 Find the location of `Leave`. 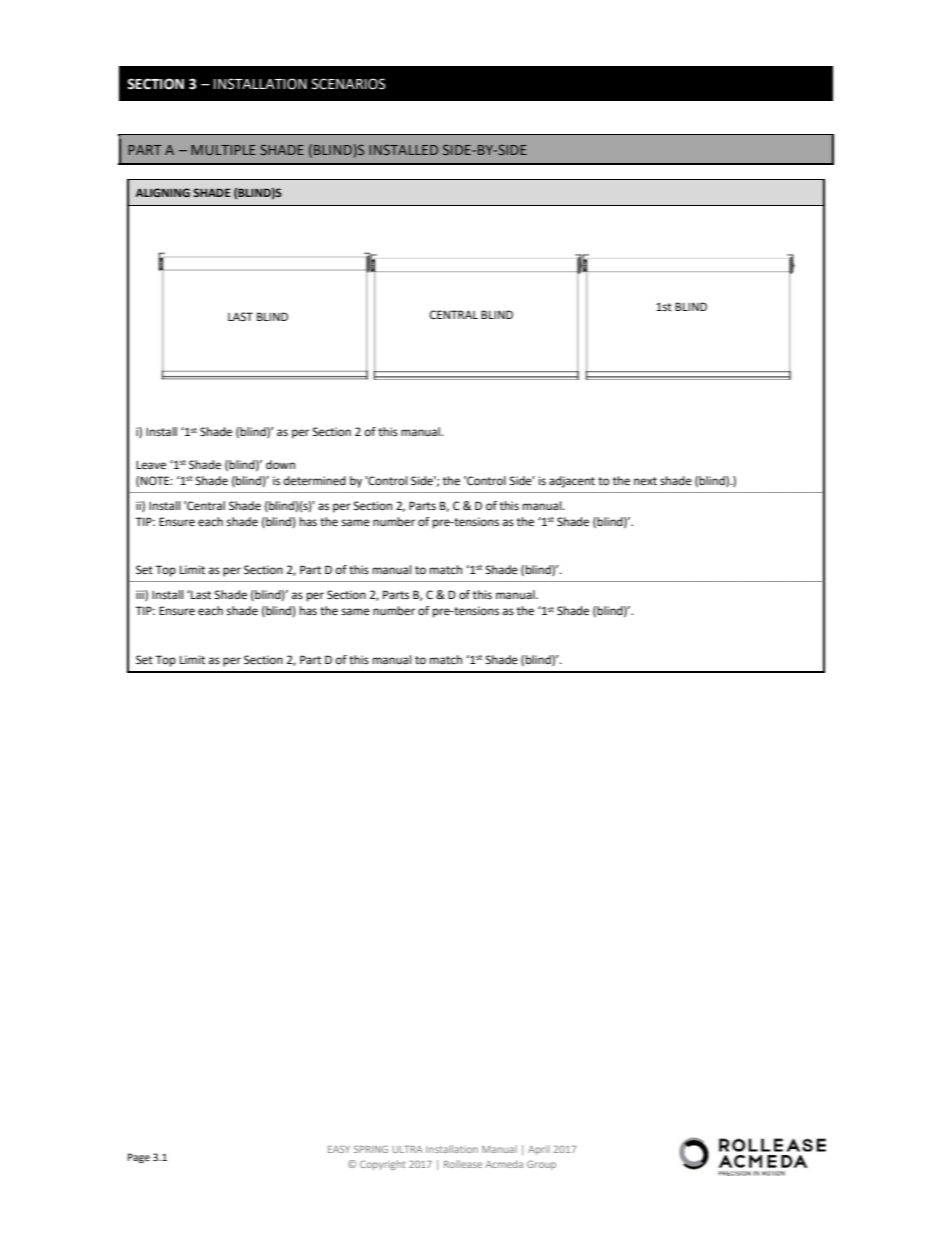

Leave is located at coordinates (151, 465).
